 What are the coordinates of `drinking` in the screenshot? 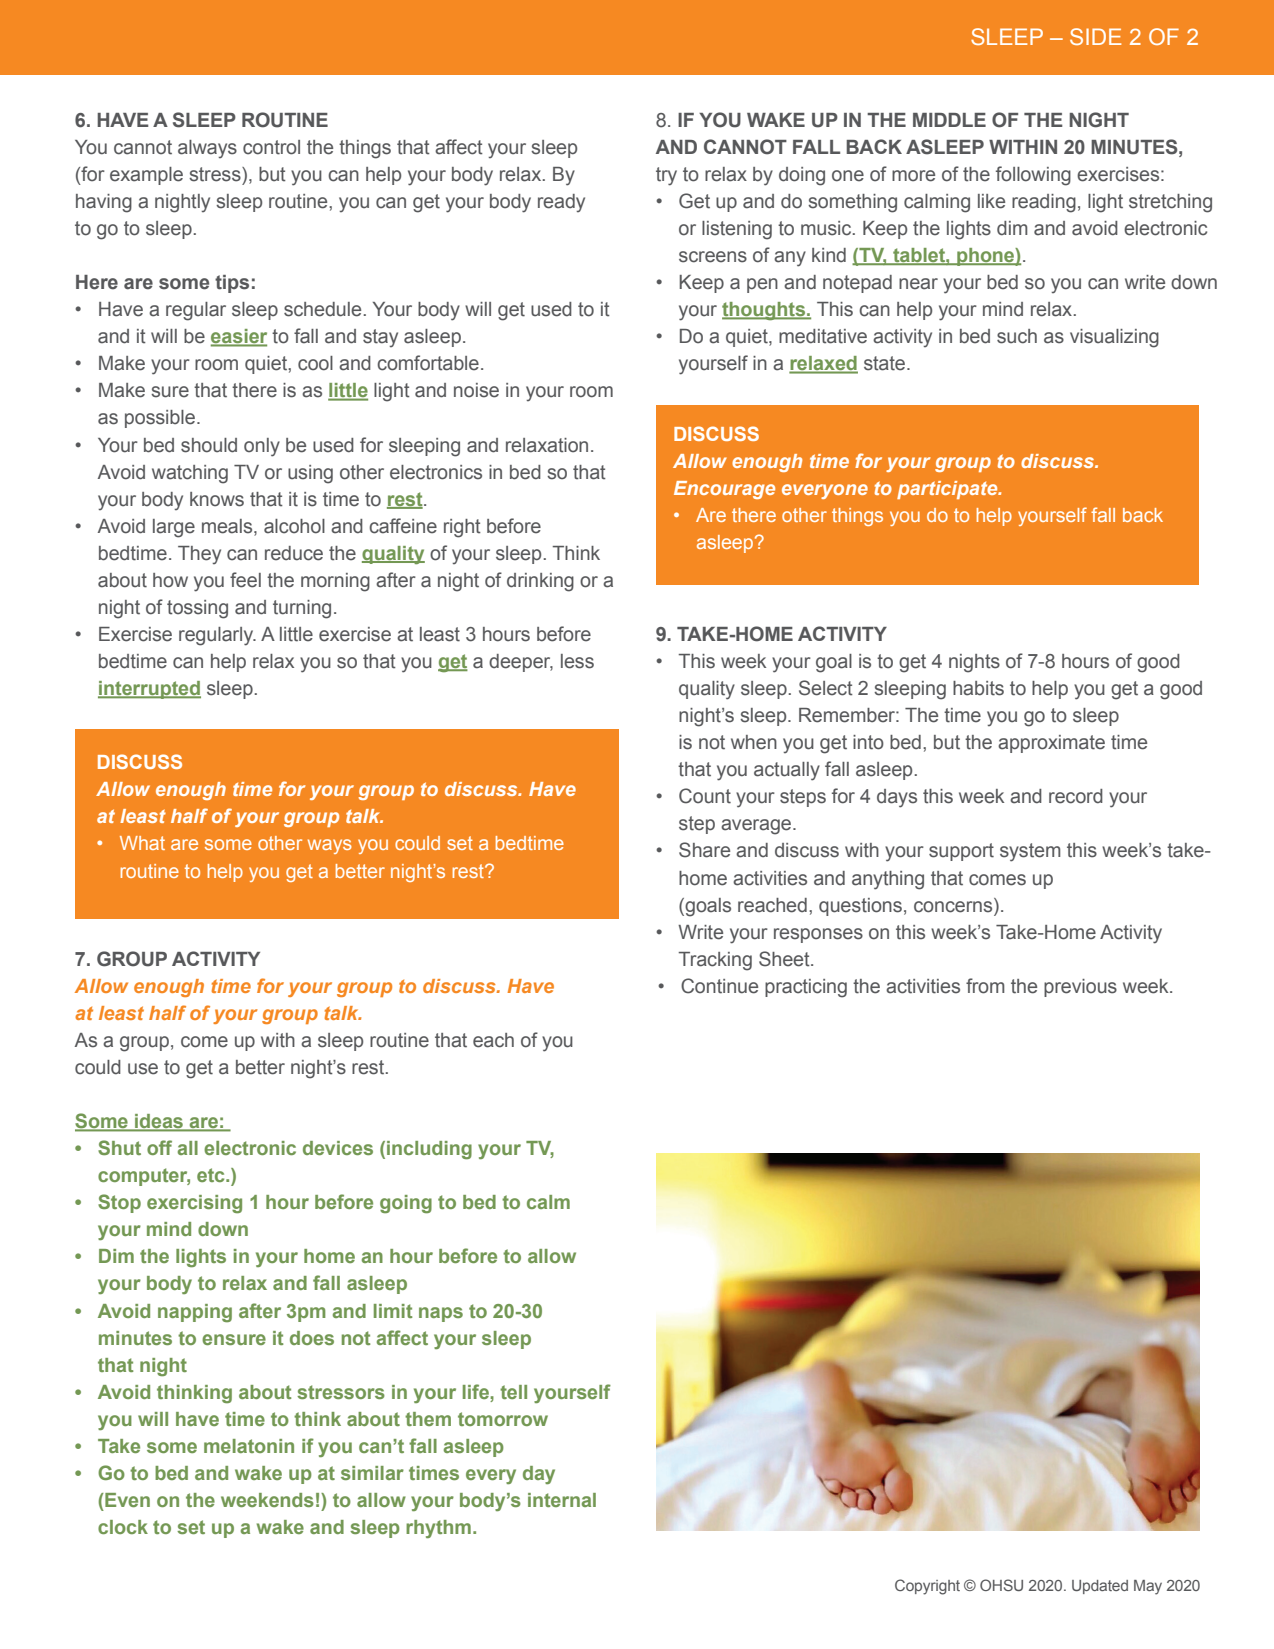 It's located at (540, 582).
